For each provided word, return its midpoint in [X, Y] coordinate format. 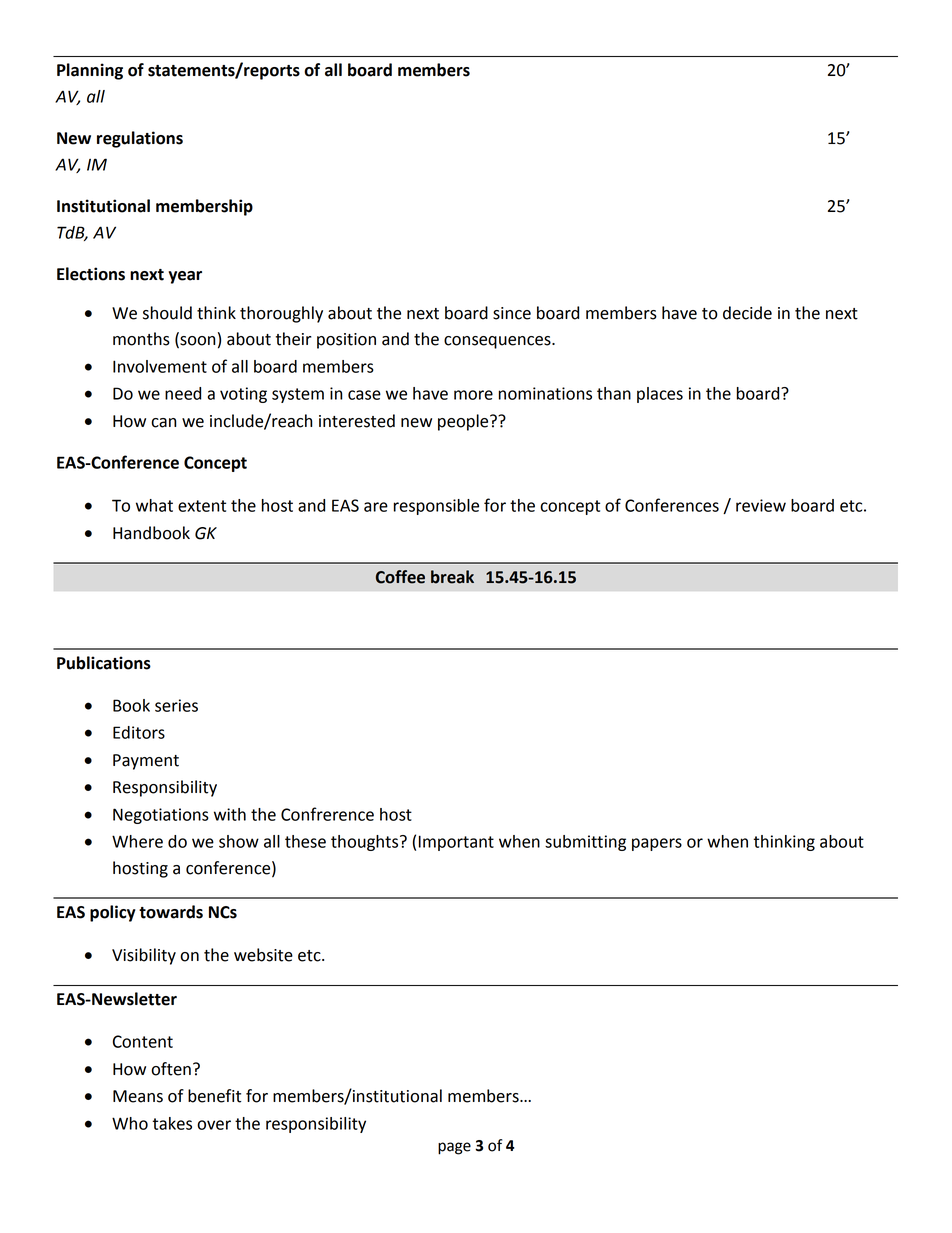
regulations [140, 139]
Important [456, 843]
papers [657, 844]
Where [137, 841]
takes [172, 1123]
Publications [104, 663]
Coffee [400, 577]
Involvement [160, 366]
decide [747, 313]
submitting [585, 843]
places [660, 395]
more [473, 395]
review [761, 505]
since [512, 313]
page [454, 1148]
